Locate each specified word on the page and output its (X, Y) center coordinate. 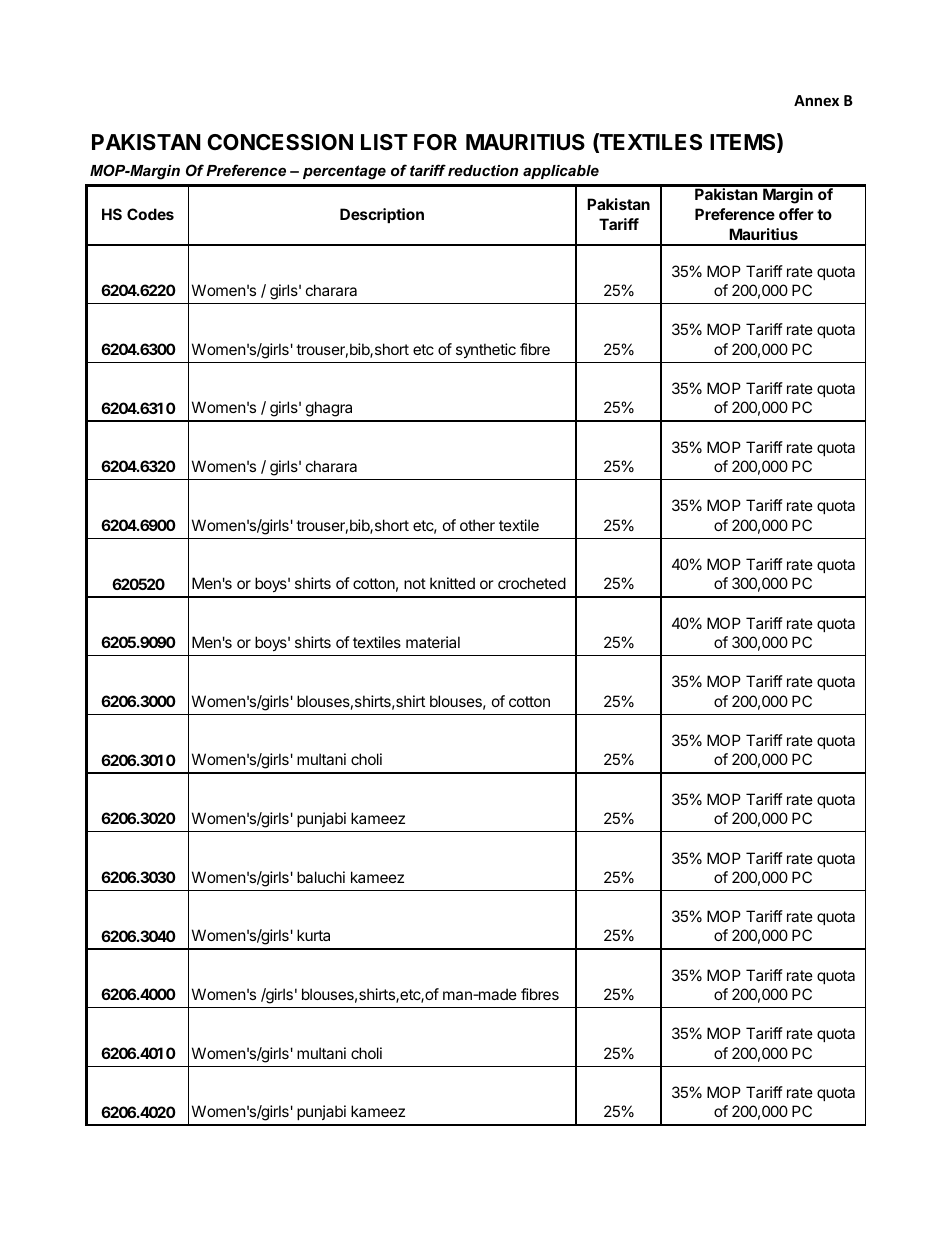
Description (382, 215)
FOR (435, 142)
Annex (816, 100)
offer (796, 214)
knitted (452, 583)
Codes (150, 214)
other (477, 525)
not (415, 583)
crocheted (532, 583)
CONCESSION (280, 142)
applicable (561, 172)
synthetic (486, 350)
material (433, 642)
